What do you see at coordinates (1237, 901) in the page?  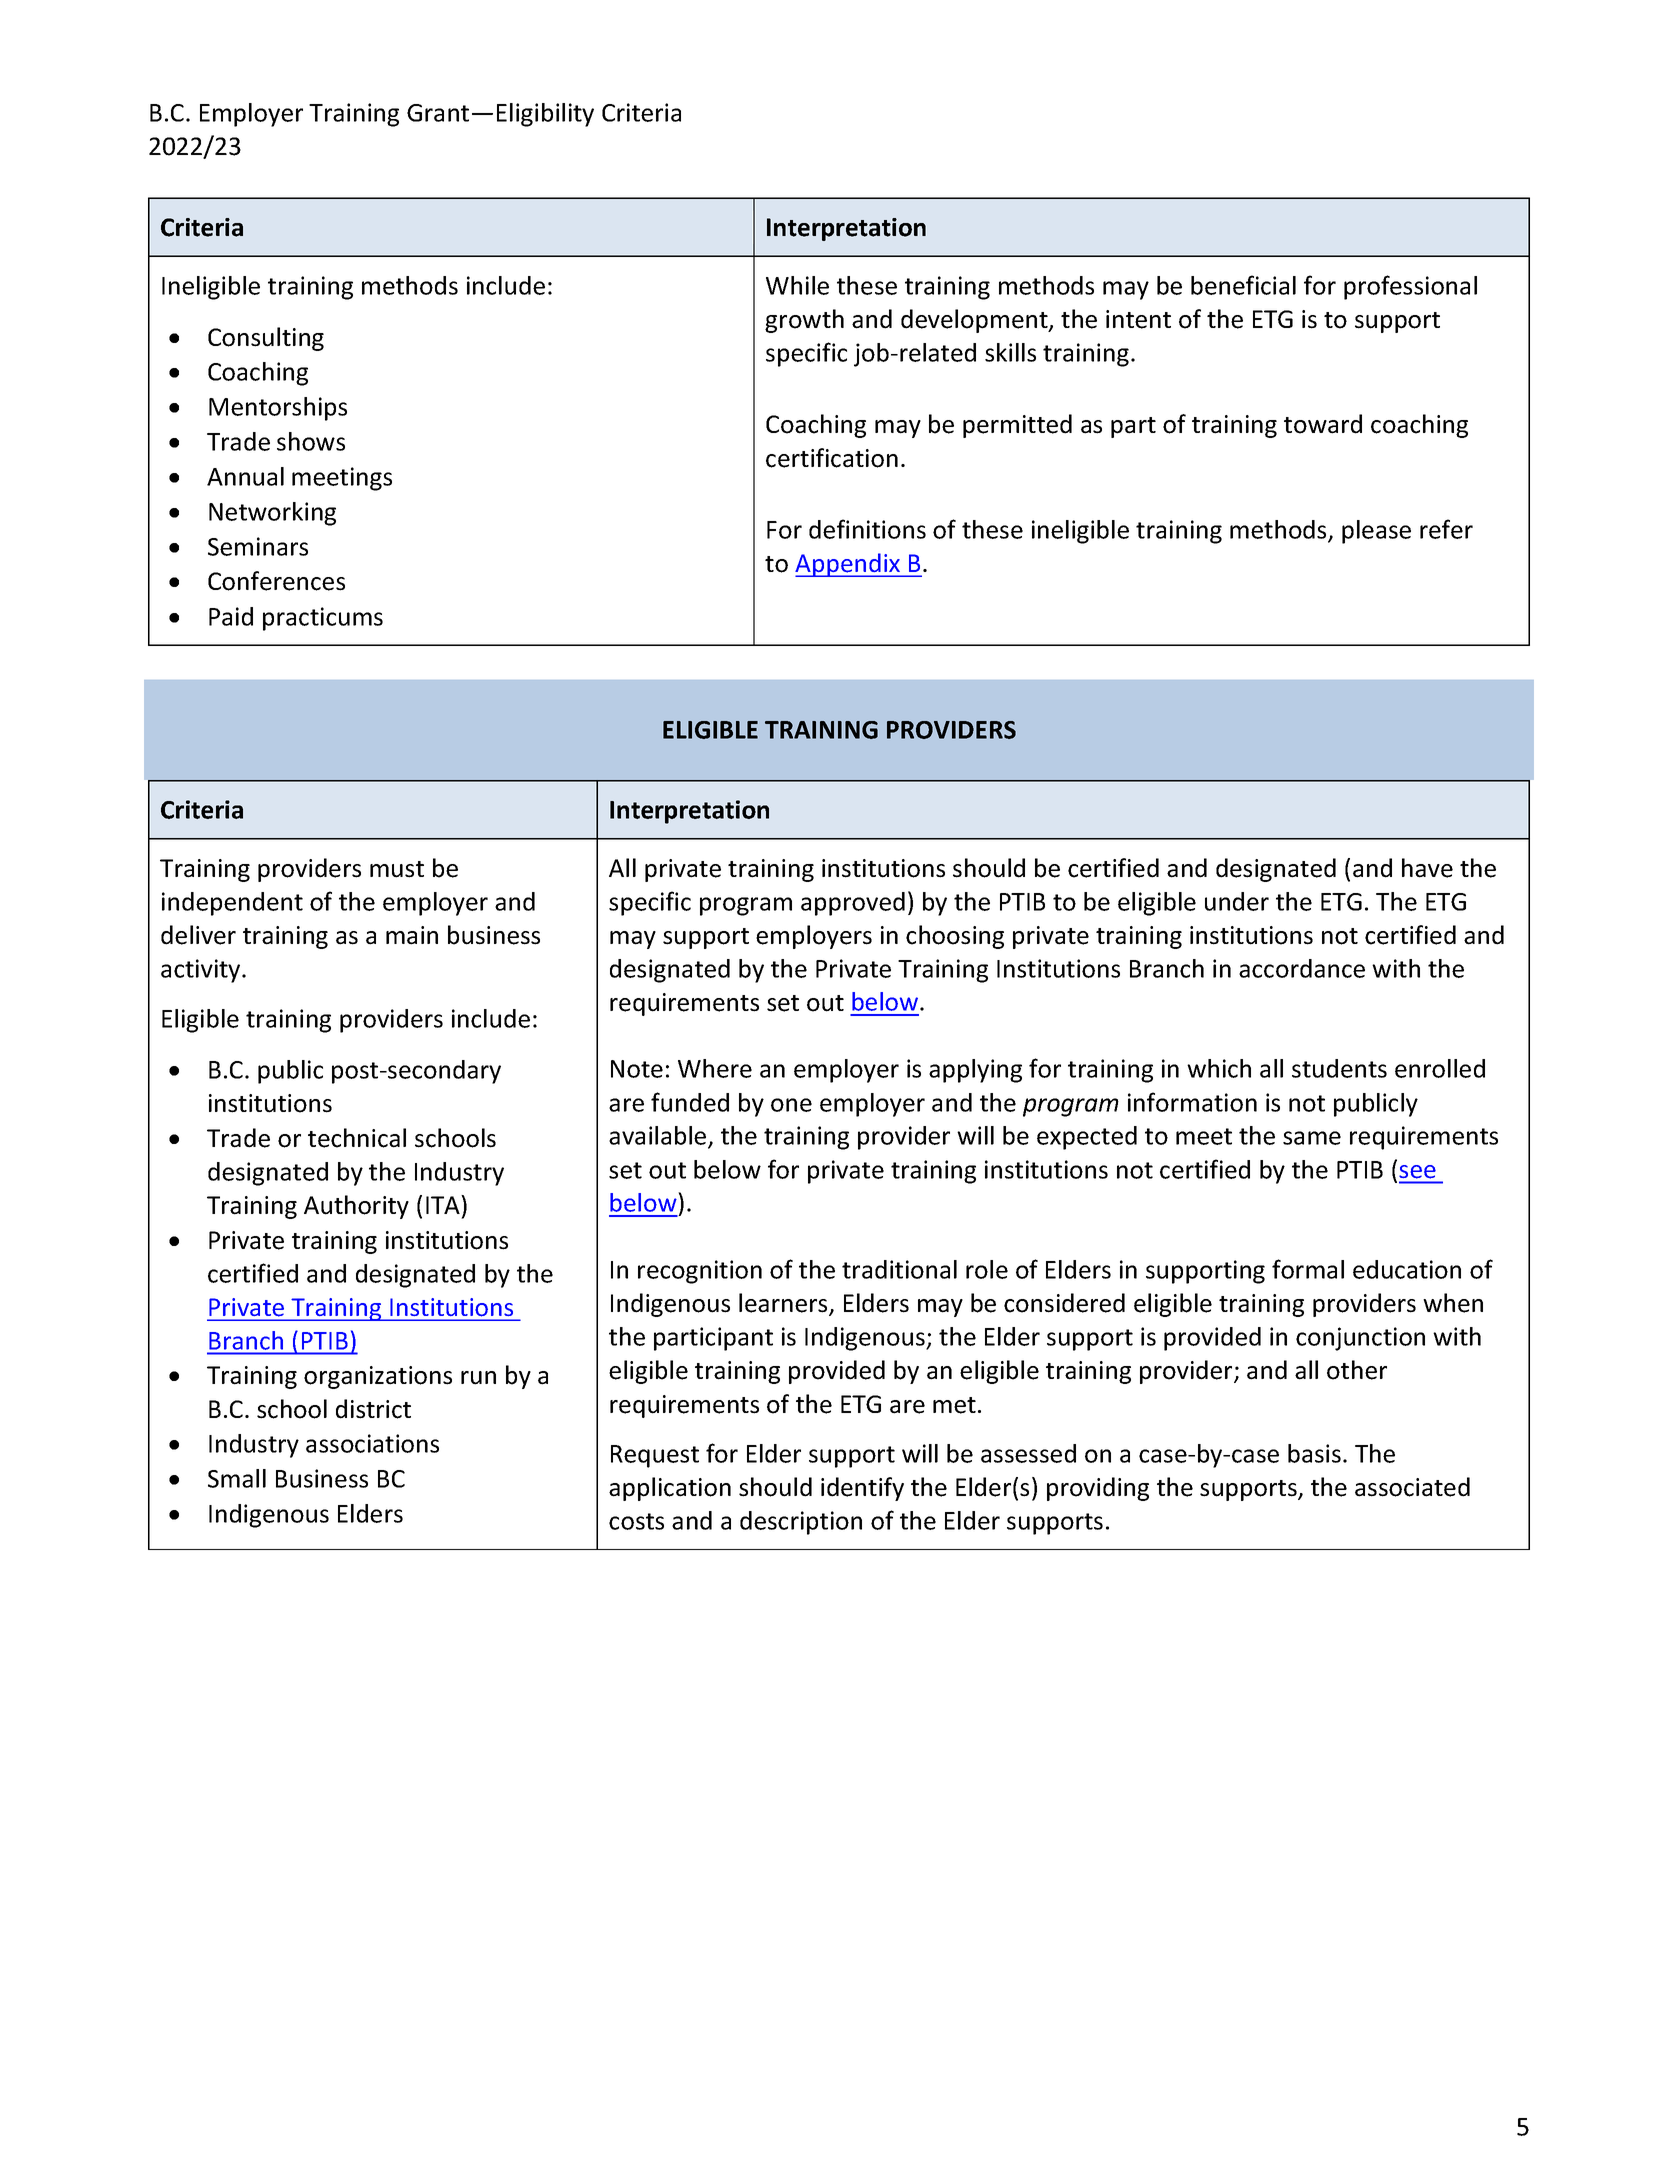 I see `under` at bounding box center [1237, 901].
